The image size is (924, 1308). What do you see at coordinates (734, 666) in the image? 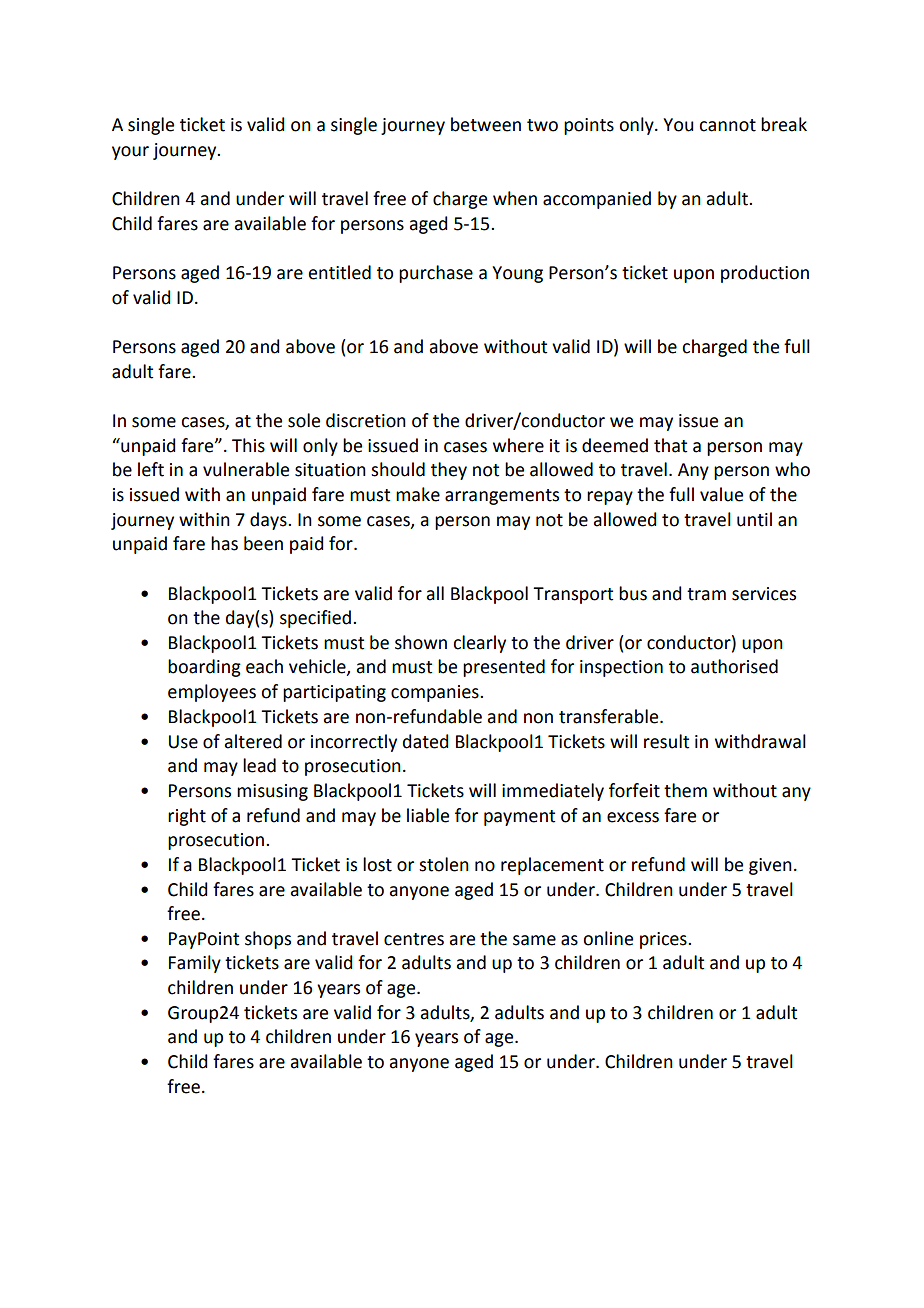
I see `authorised` at bounding box center [734, 666].
